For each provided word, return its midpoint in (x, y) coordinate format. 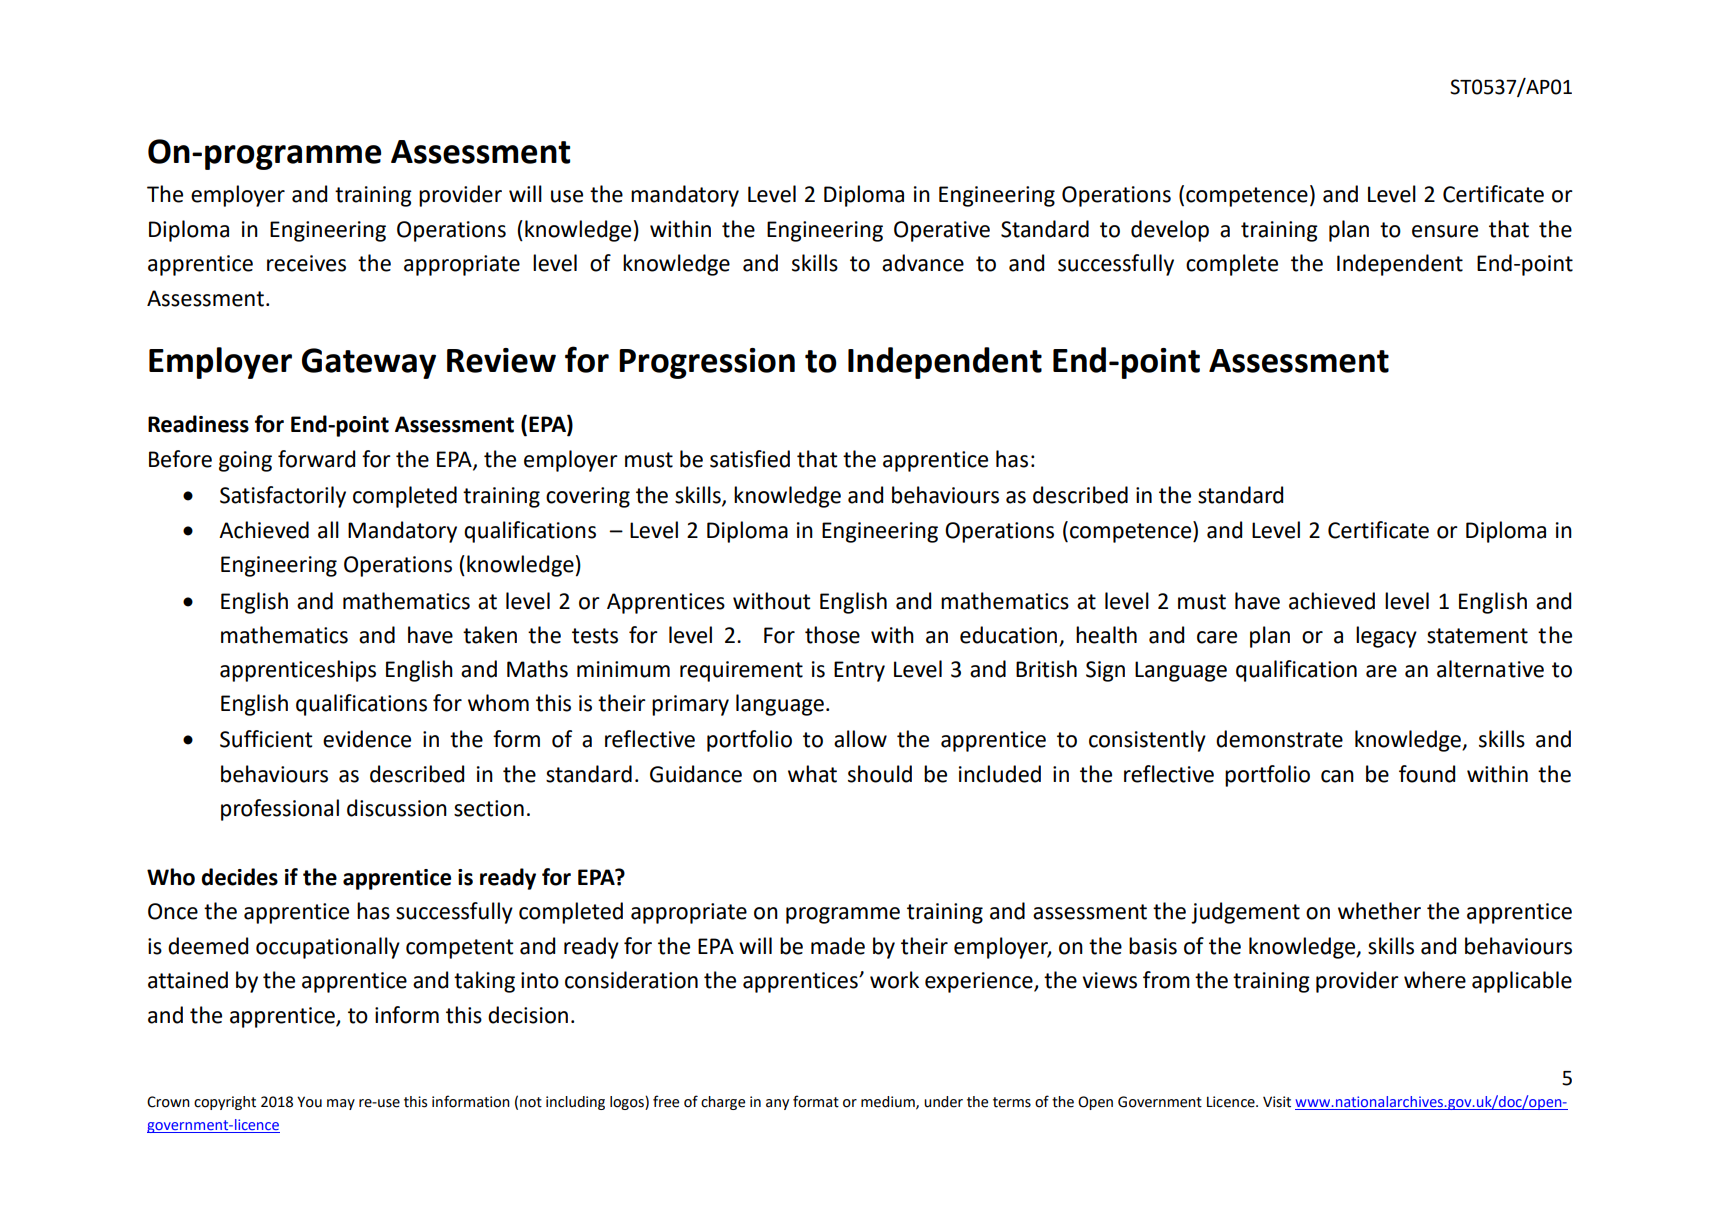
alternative (1490, 669)
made (838, 946)
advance (923, 263)
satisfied (750, 459)
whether (1379, 911)
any (777, 1104)
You (309, 1102)
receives (306, 263)
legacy (1386, 637)
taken (490, 635)
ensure (1445, 231)
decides (239, 877)
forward (316, 459)
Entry (859, 671)
